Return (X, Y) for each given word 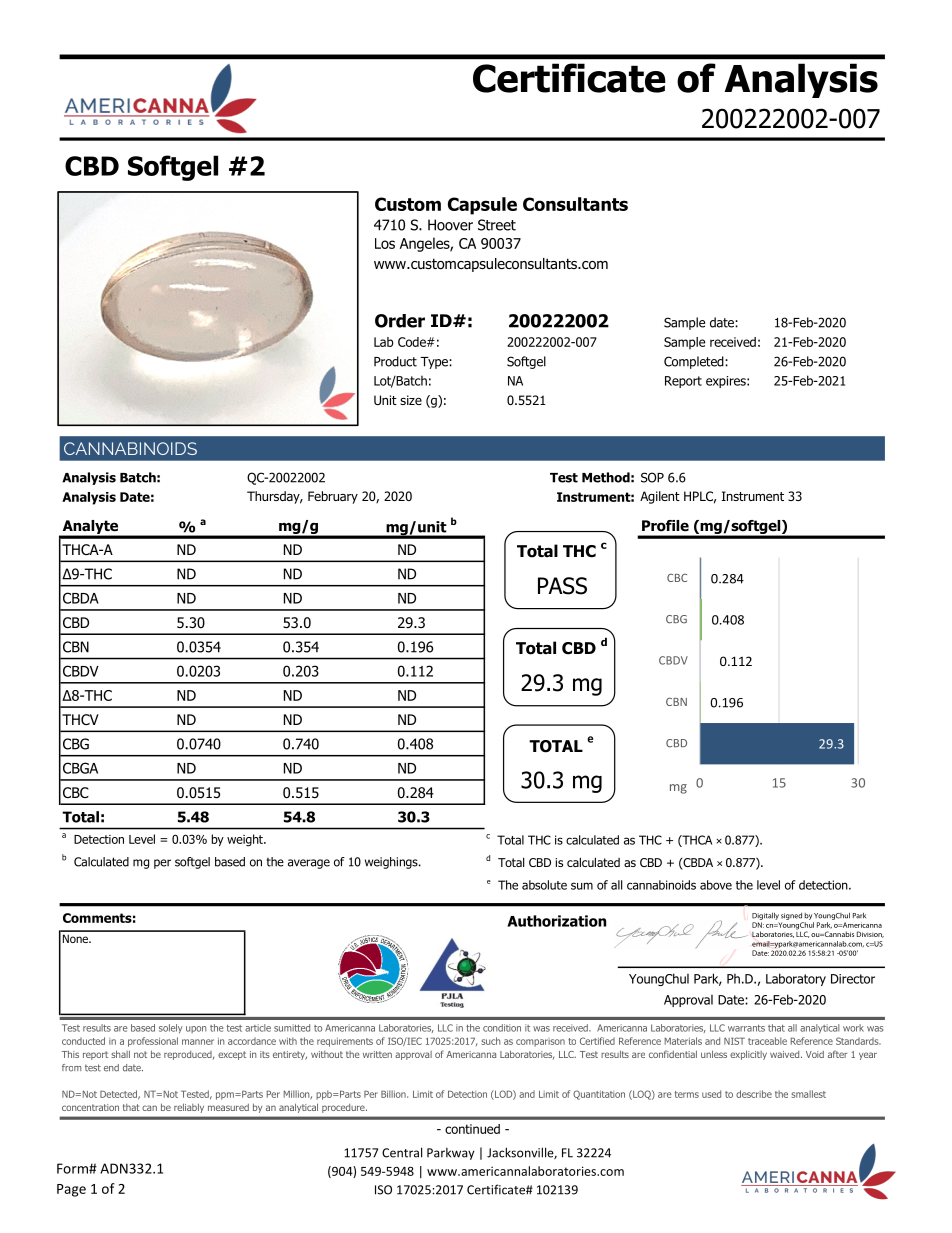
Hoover (450, 225)
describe (754, 1094)
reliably (189, 1108)
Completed (695, 362)
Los (385, 243)
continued (472, 1129)
